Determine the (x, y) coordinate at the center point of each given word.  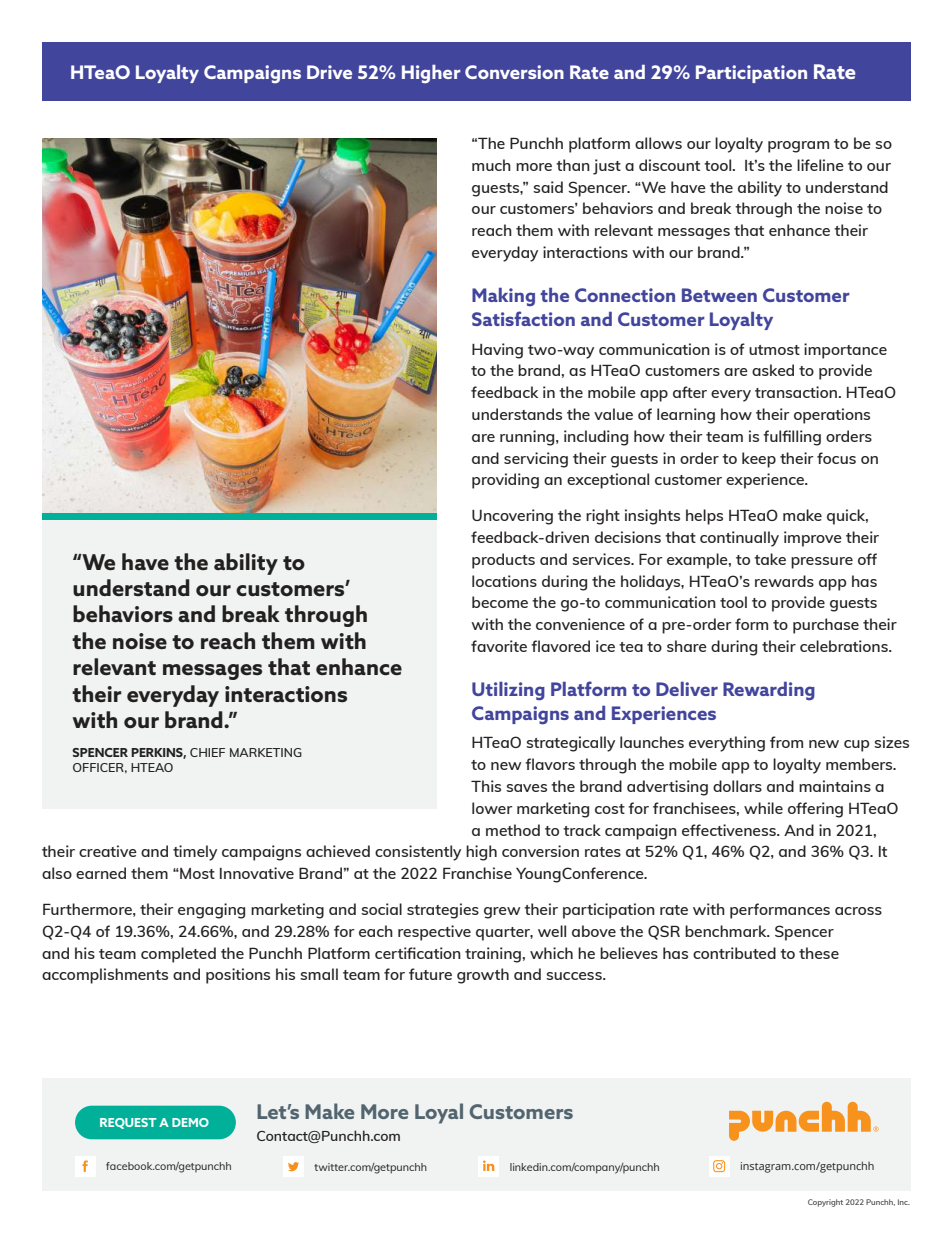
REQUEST (128, 1123)
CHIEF (207, 752)
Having (497, 351)
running (528, 438)
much (491, 165)
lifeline (820, 165)
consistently (418, 853)
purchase (826, 626)
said (548, 187)
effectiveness (730, 830)
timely (195, 853)
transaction (796, 392)
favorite (499, 646)
